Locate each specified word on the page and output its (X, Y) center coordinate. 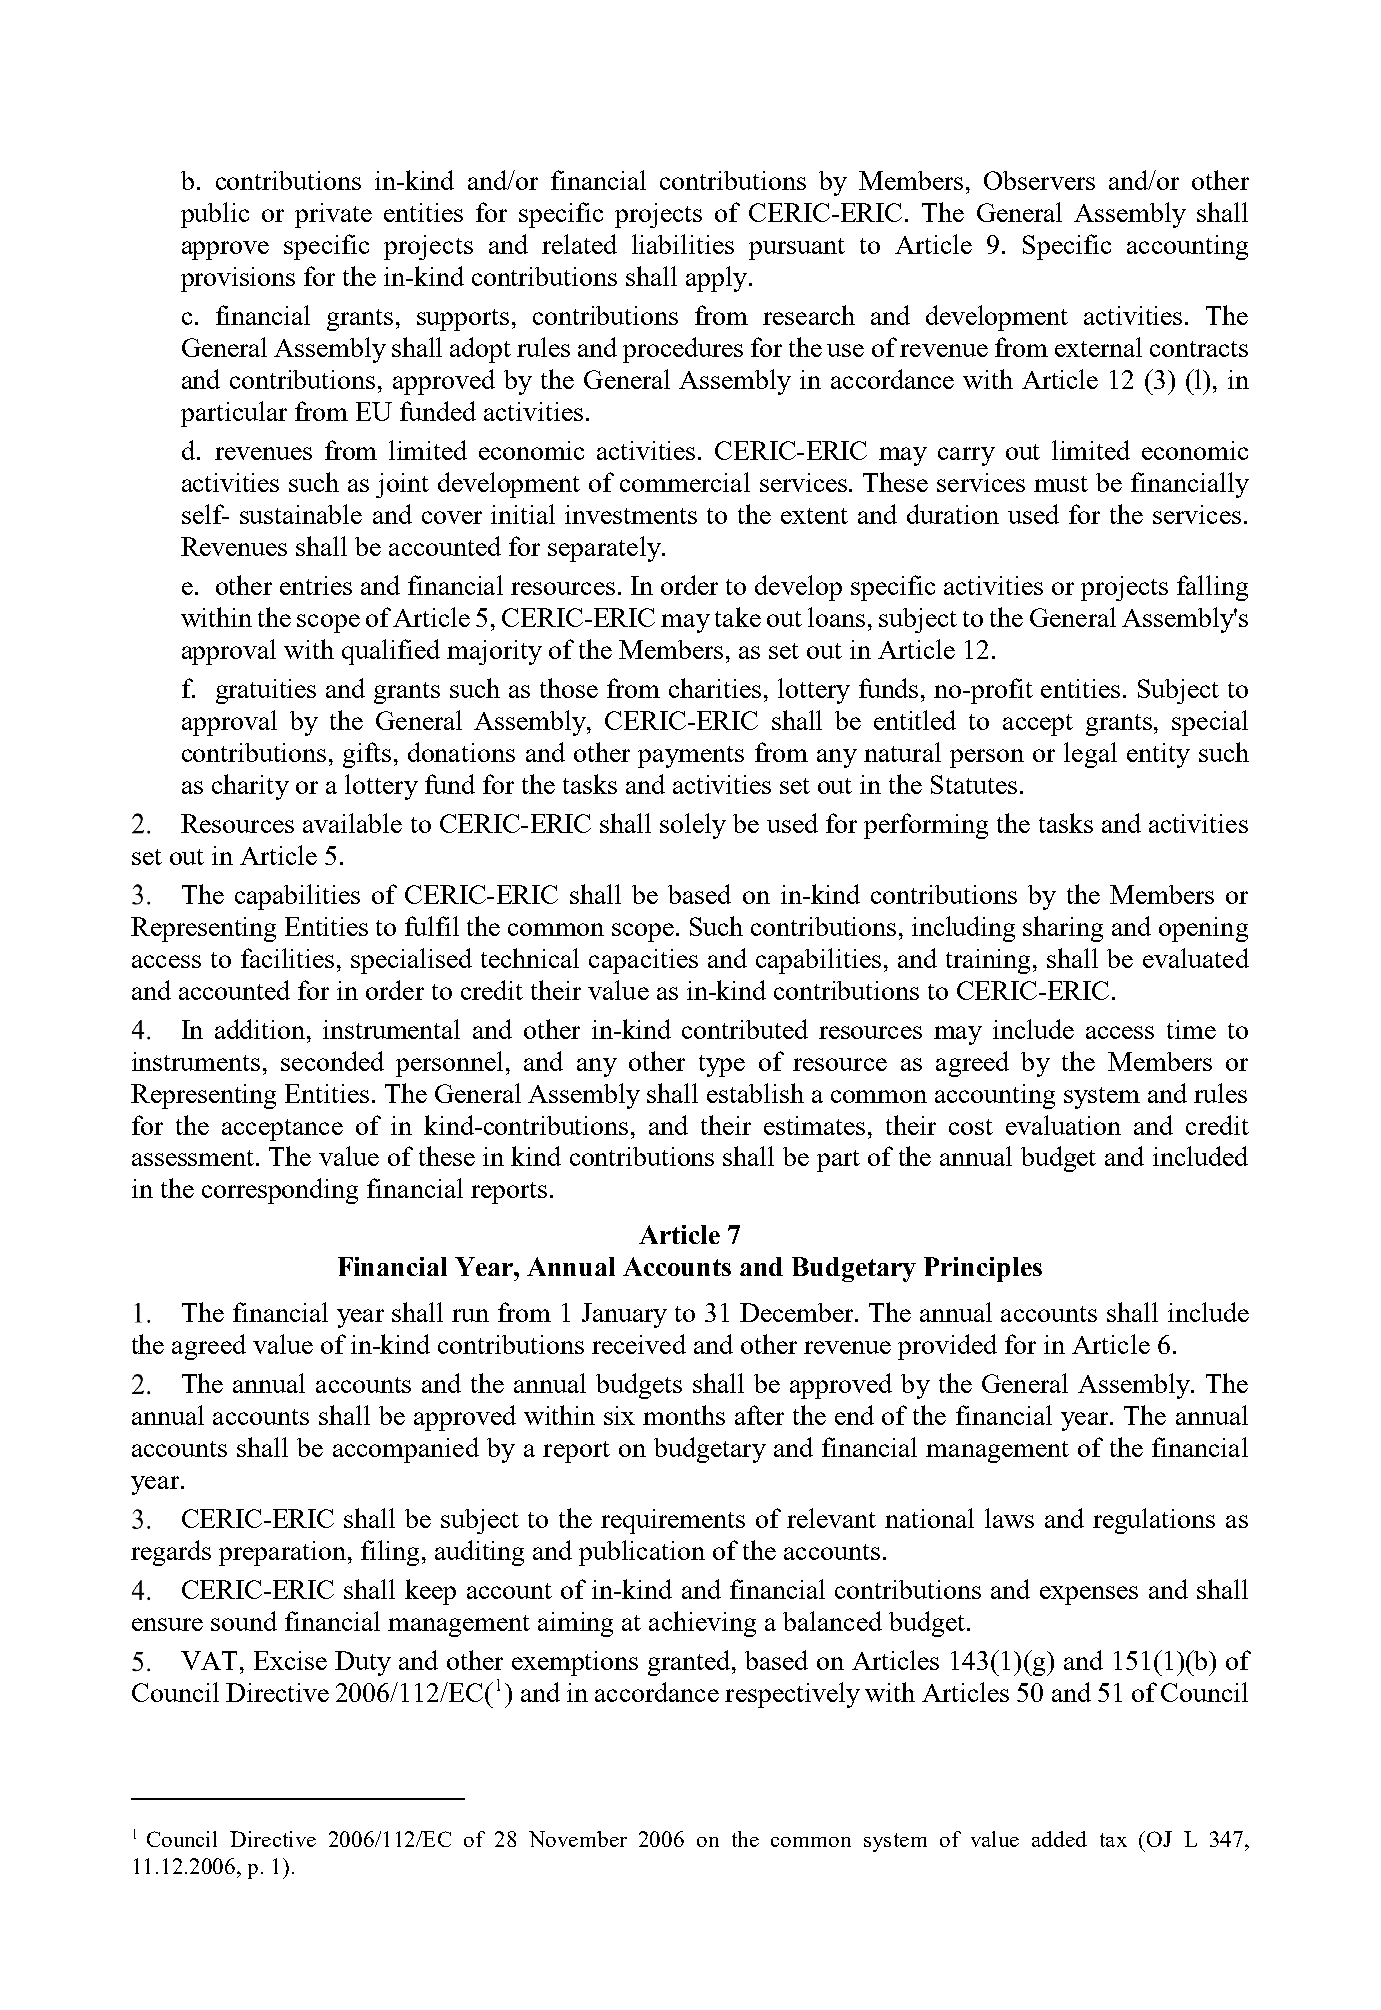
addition (261, 1029)
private (333, 215)
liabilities (683, 244)
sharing (1063, 929)
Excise (290, 1660)
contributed (745, 1029)
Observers (1039, 180)
